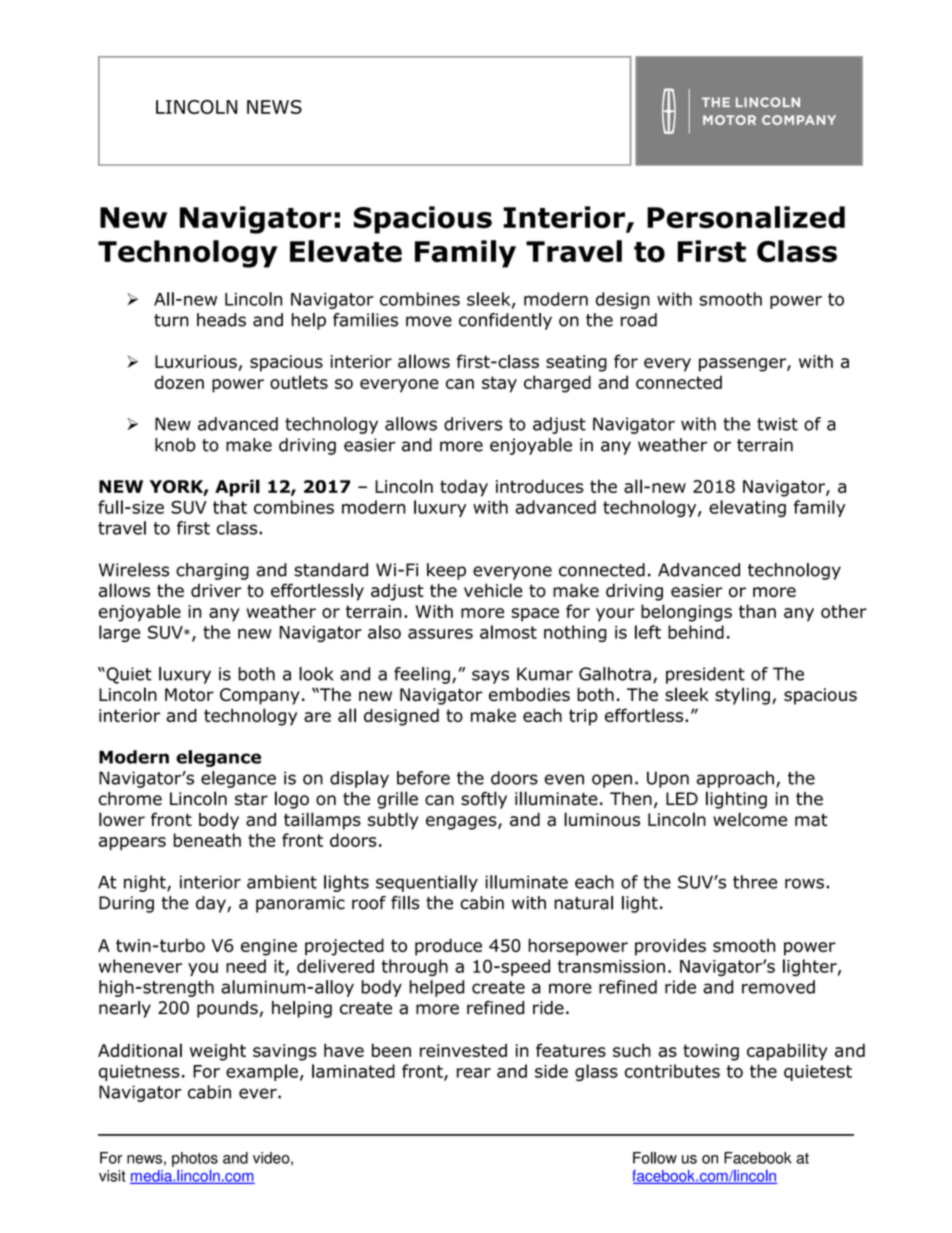 The height and width of the screenshot is (1233, 952). What do you see at coordinates (746, 217) in the screenshot?
I see `Personalized` at bounding box center [746, 217].
